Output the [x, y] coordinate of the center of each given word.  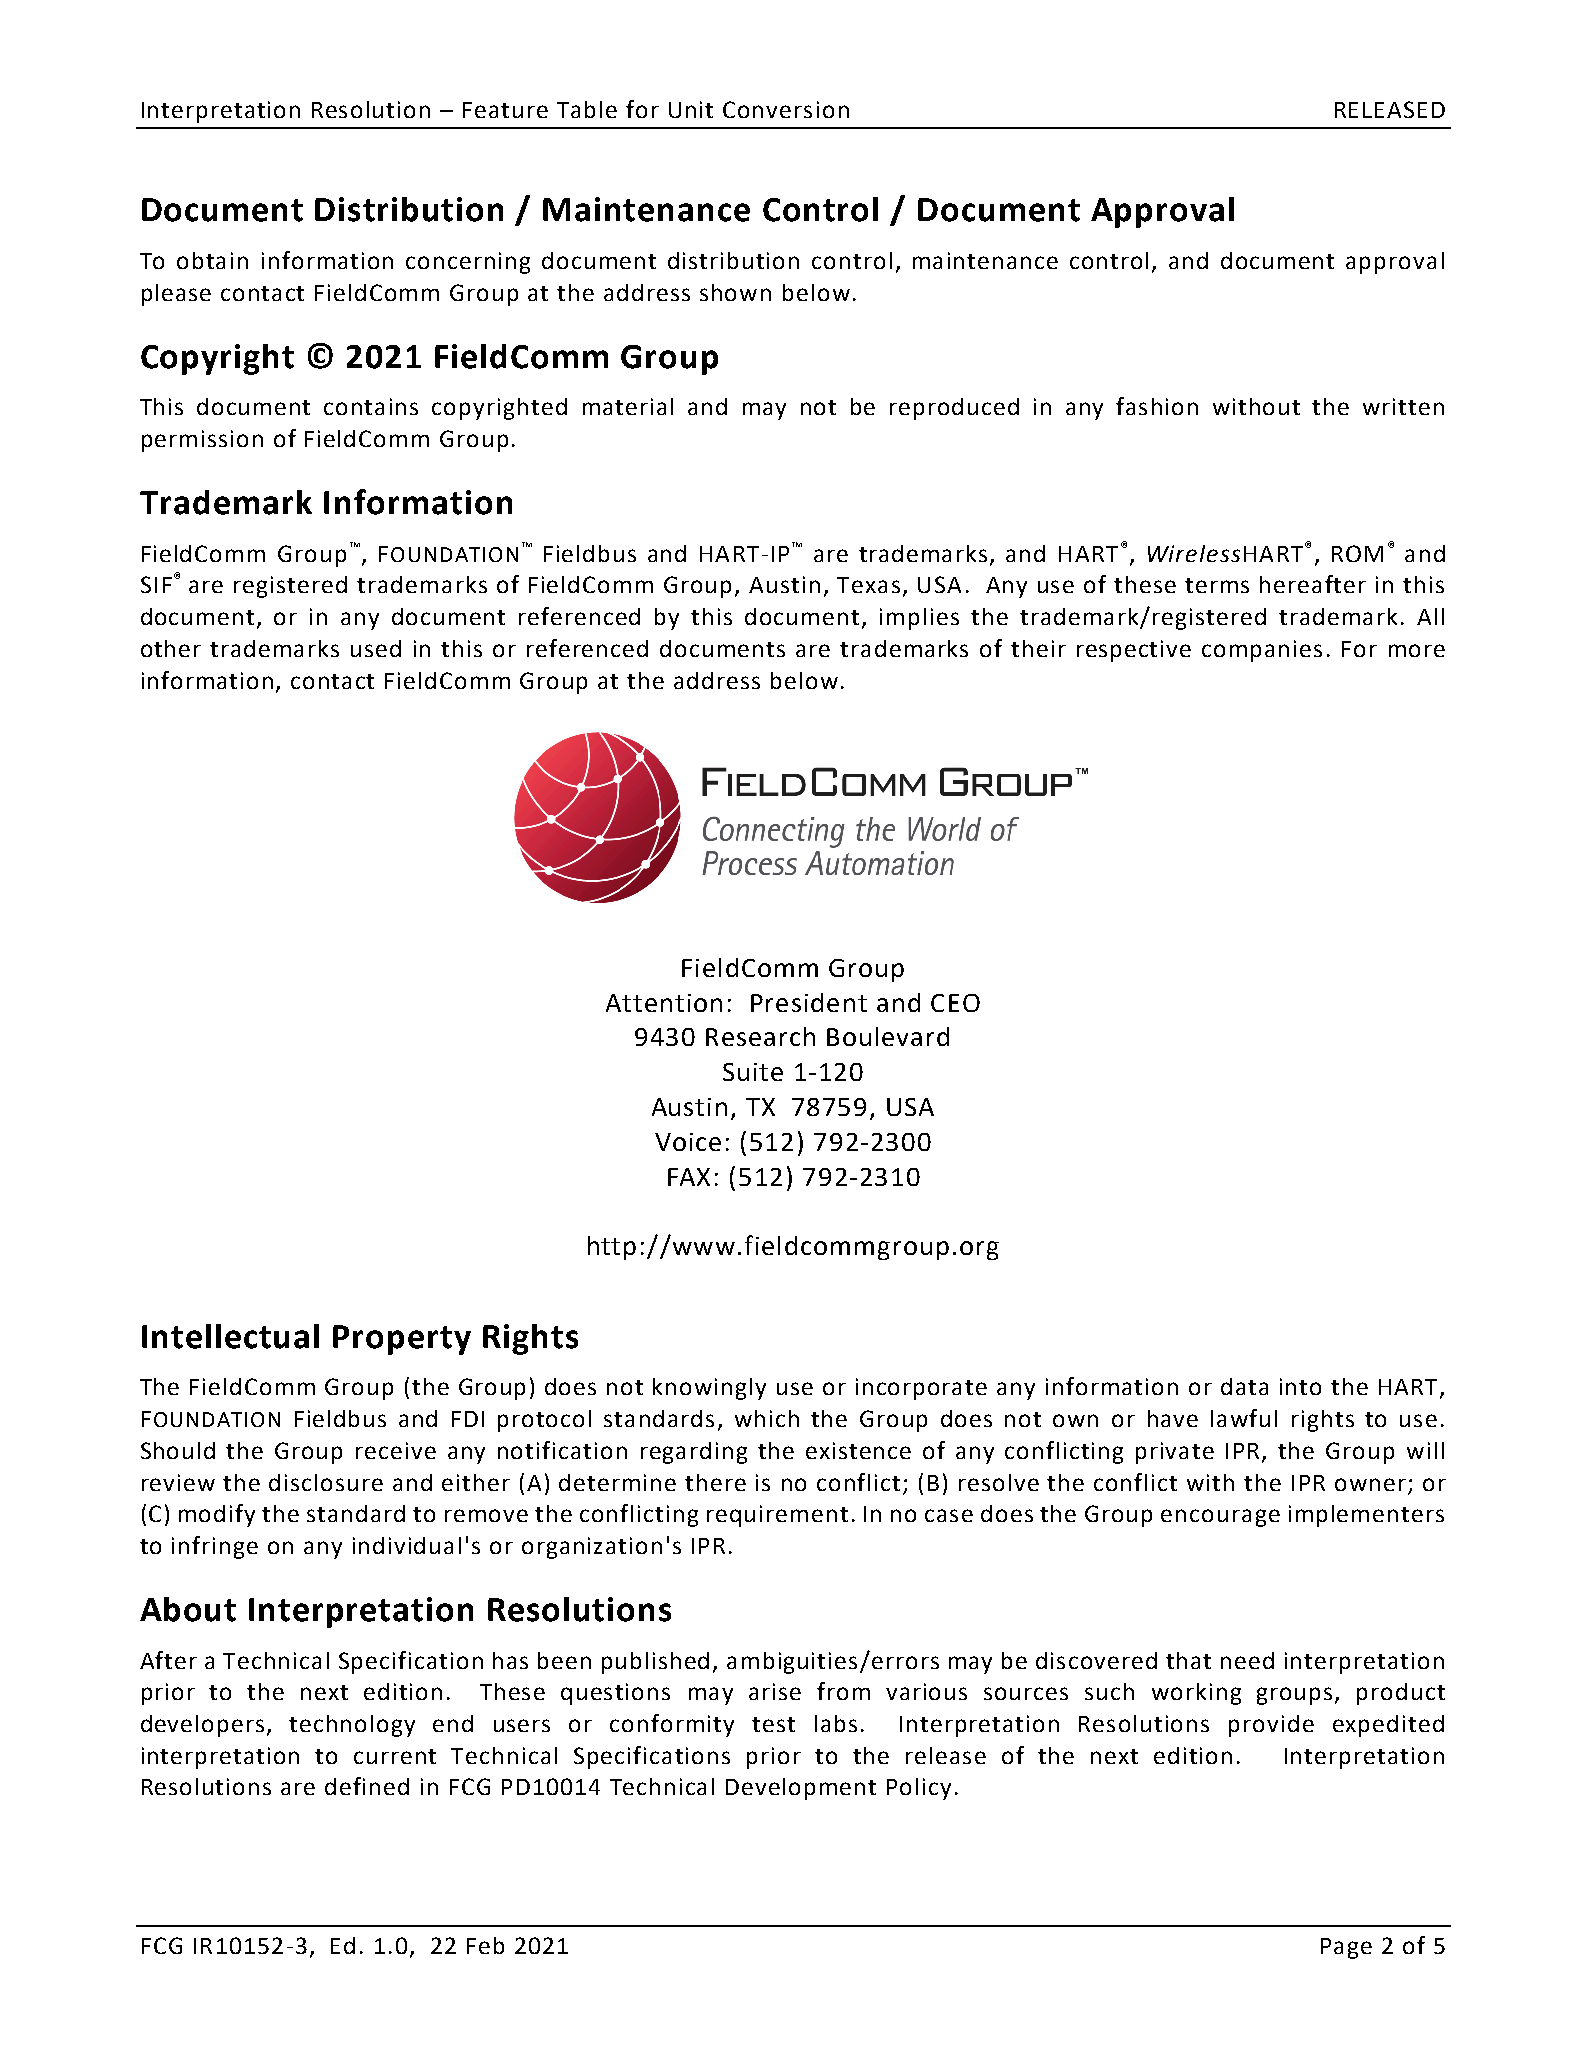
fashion [1157, 406]
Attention [664, 1003]
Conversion [786, 109]
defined [367, 1786]
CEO [955, 1003]
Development [801, 1789]
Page [1346, 1948]
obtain [212, 260]
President [809, 1002]
